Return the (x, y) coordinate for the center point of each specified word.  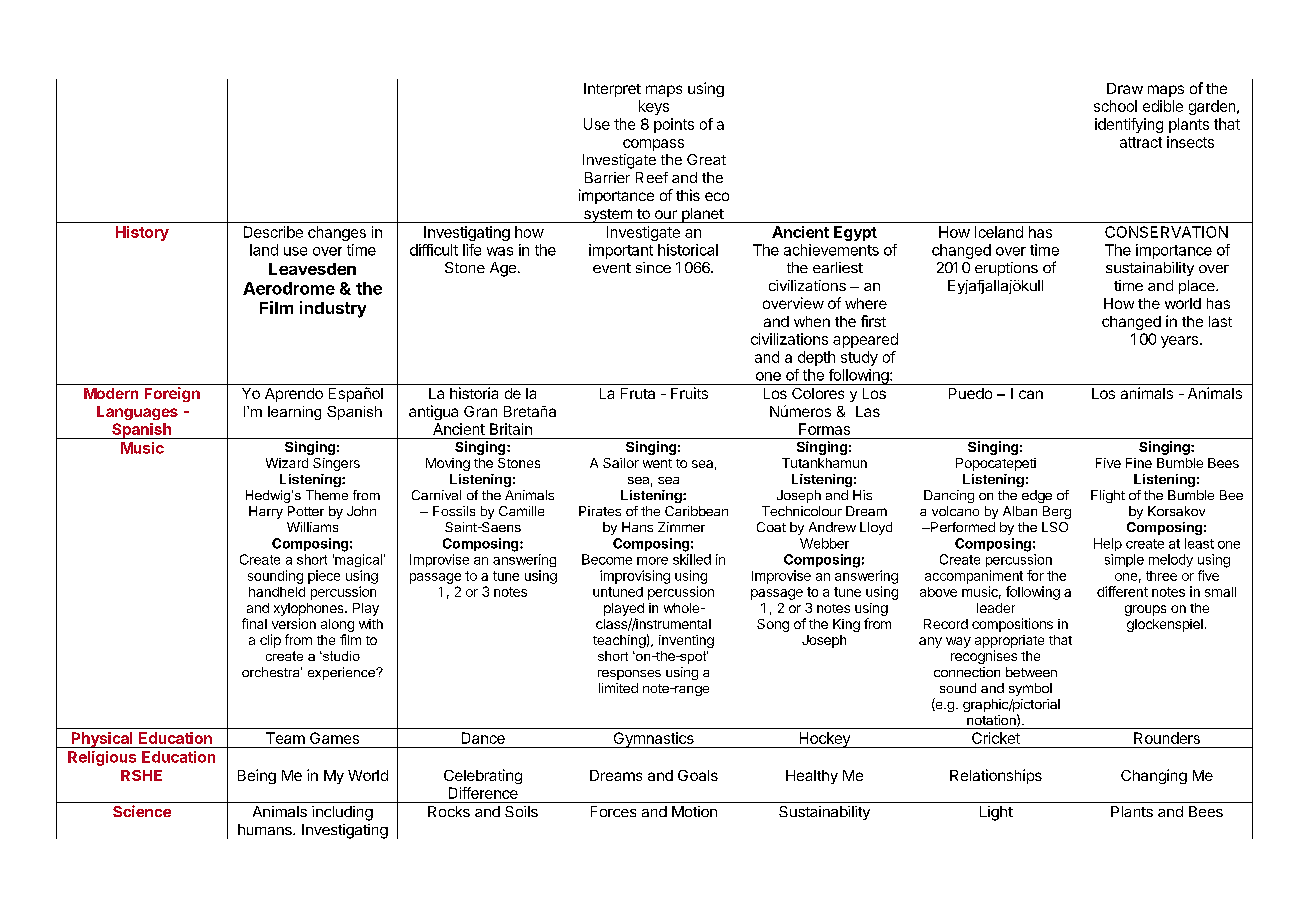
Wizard (287, 463)
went (657, 463)
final (254, 623)
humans (266, 829)
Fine (1139, 463)
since (653, 267)
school (1115, 106)
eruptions (1006, 269)
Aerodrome (289, 288)
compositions (1012, 625)
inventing (686, 641)
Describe (273, 232)
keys (654, 107)
